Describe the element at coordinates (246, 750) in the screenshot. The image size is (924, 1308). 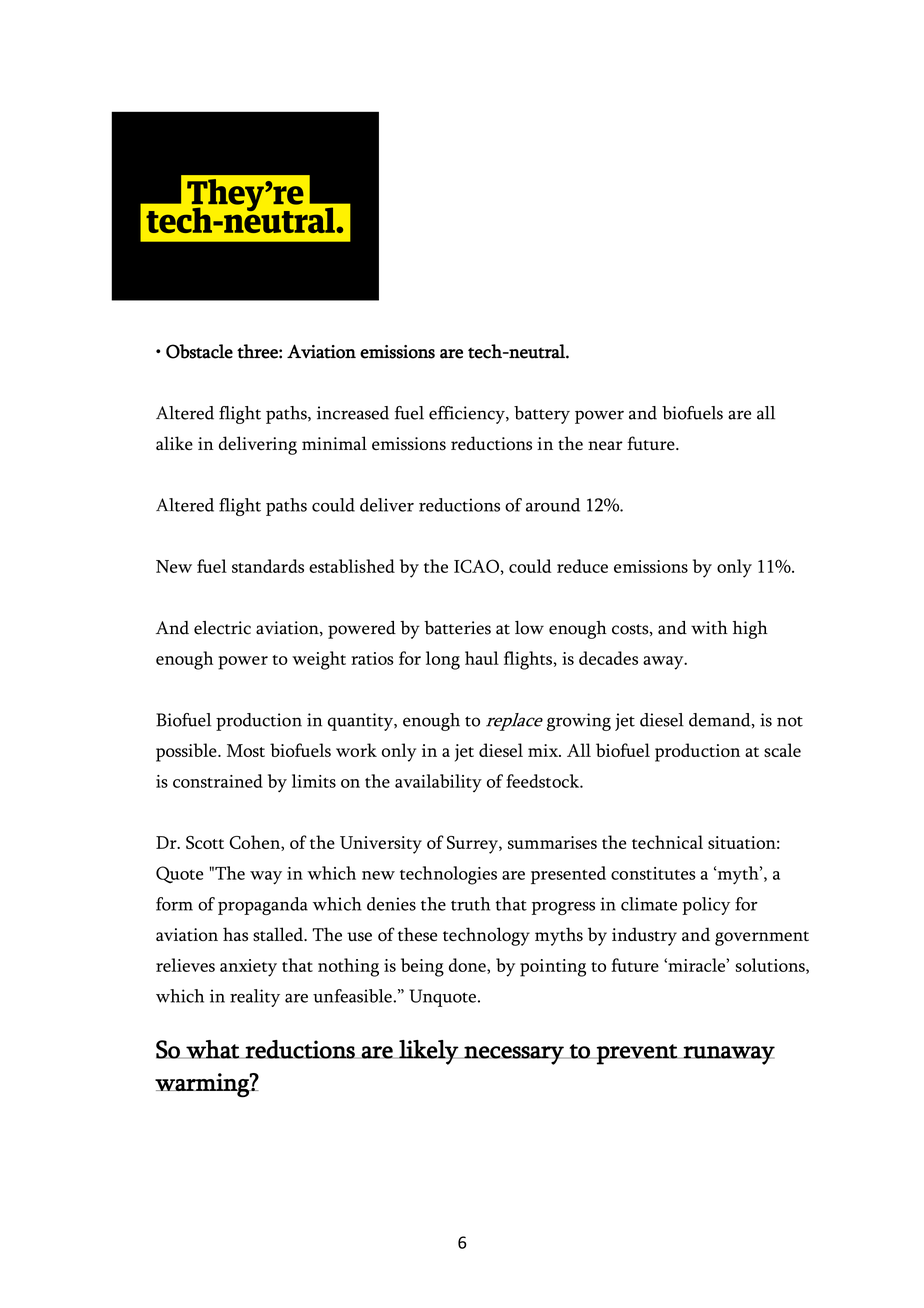
I see `Most` at that location.
